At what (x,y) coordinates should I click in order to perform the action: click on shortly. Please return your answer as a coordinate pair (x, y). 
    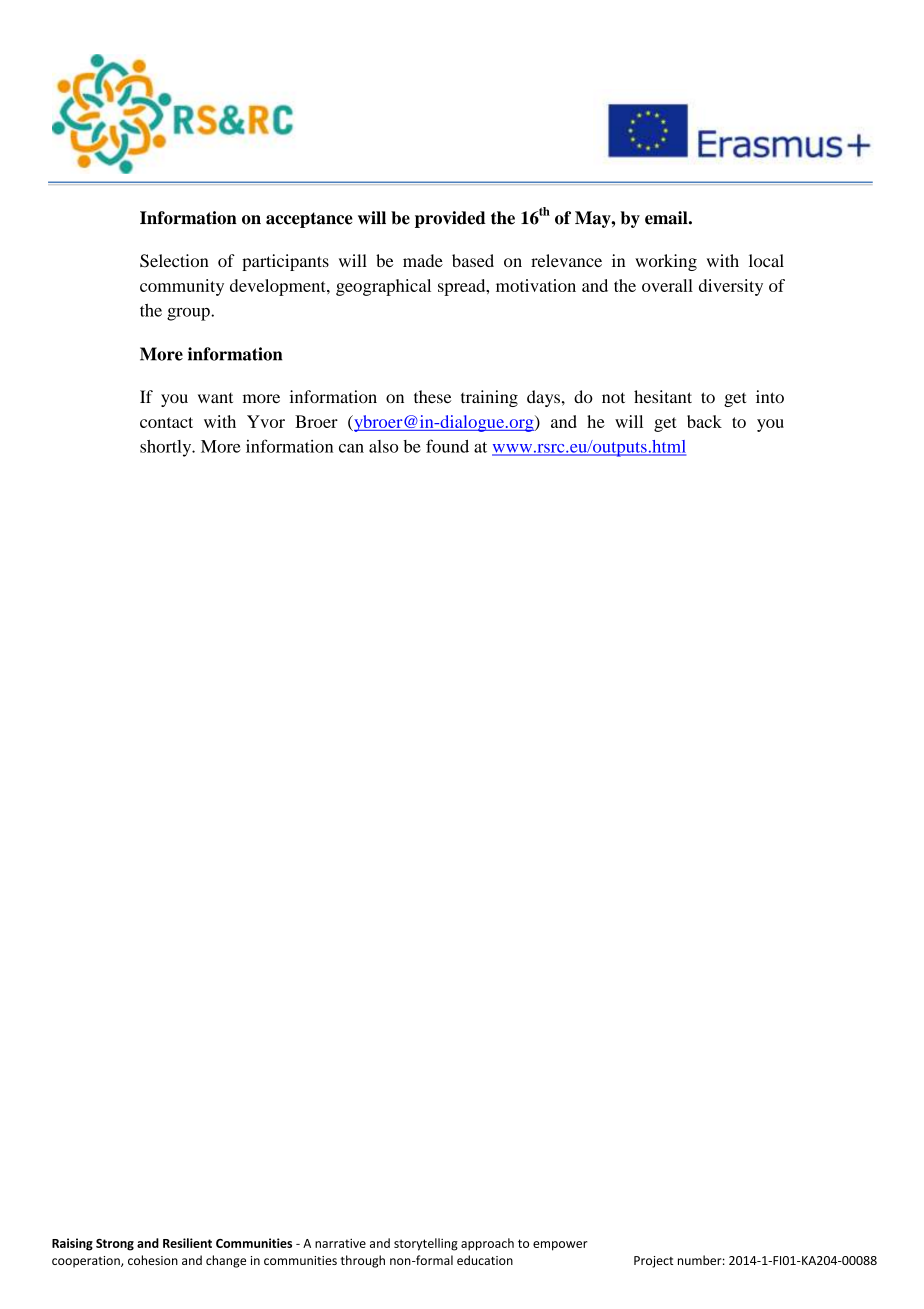
    Looking at the image, I should click on (167, 448).
